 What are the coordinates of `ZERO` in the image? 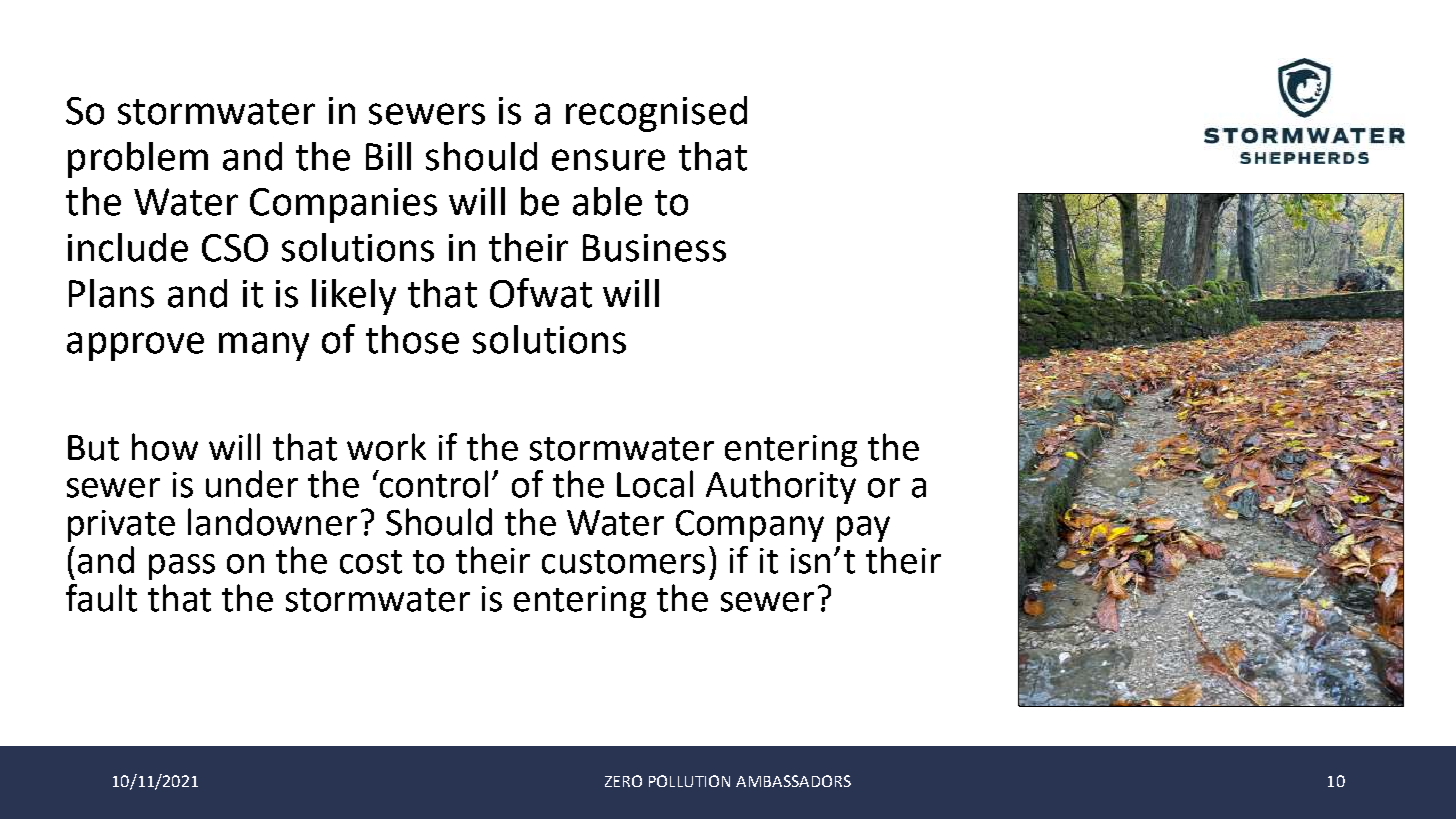 It's located at (623, 781).
